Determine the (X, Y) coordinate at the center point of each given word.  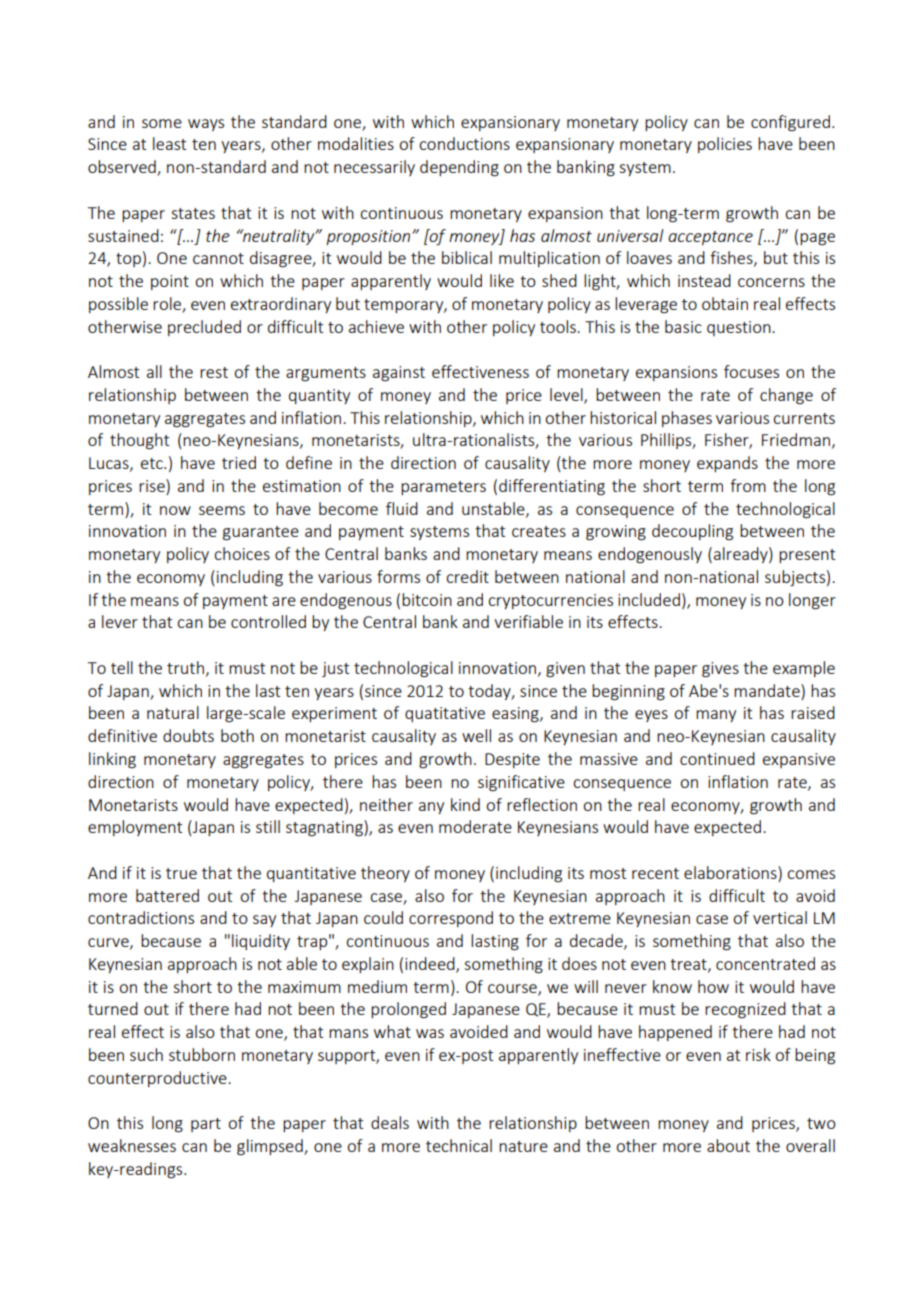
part (206, 1125)
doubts (188, 735)
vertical (780, 917)
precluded (204, 328)
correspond (451, 919)
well (476, 735)
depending (459, 168)
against (399, 374)
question (740, 328)
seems (222, 510)
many (716, 716)
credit (467, 576)
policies (725, 145)
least (169, 143)
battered (167, 895)
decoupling (692, 532)
